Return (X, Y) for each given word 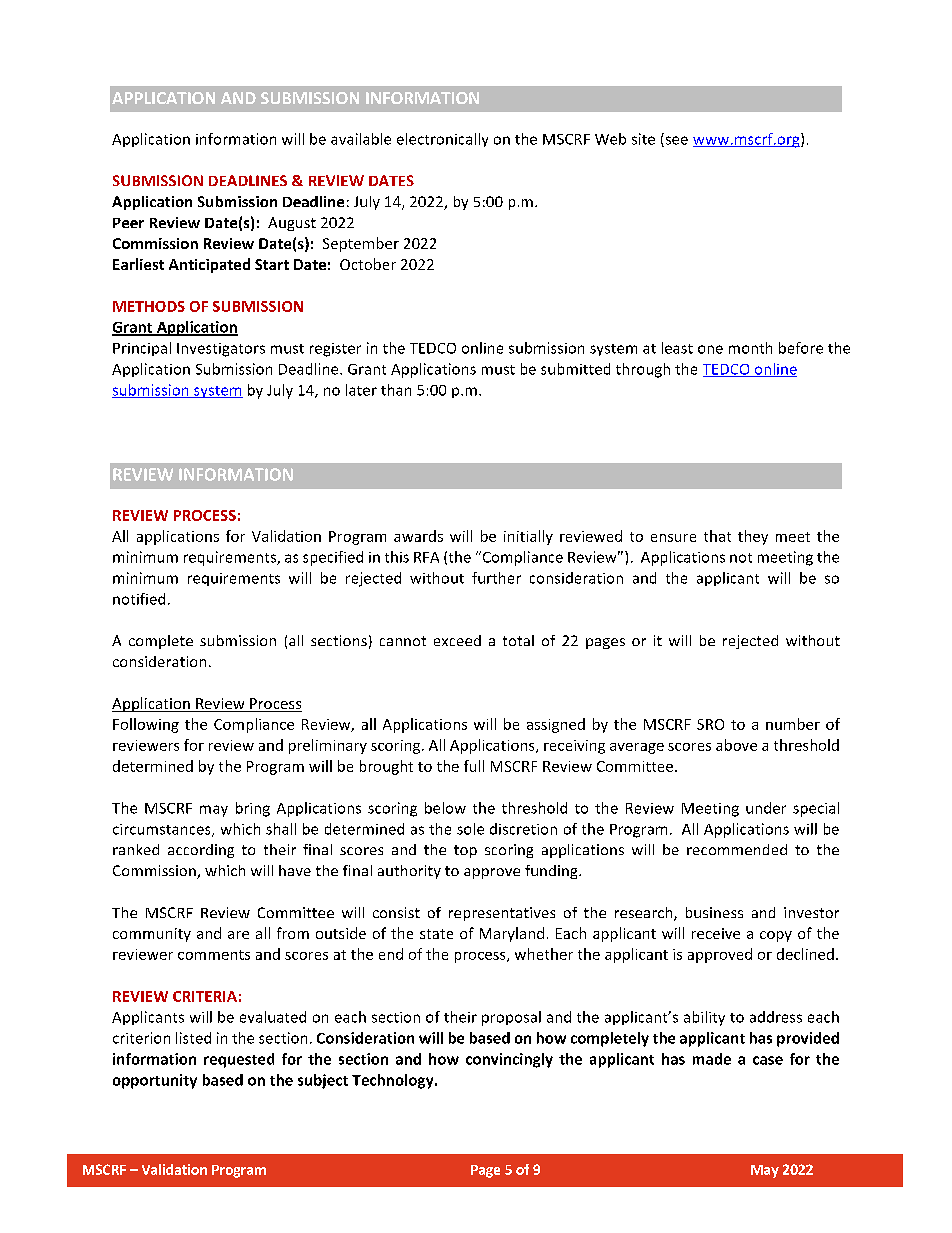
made (712, 1059)
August (292, 224)
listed (193, 1038)
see (675, 141)
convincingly (509, 1060)
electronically (442, 140)
